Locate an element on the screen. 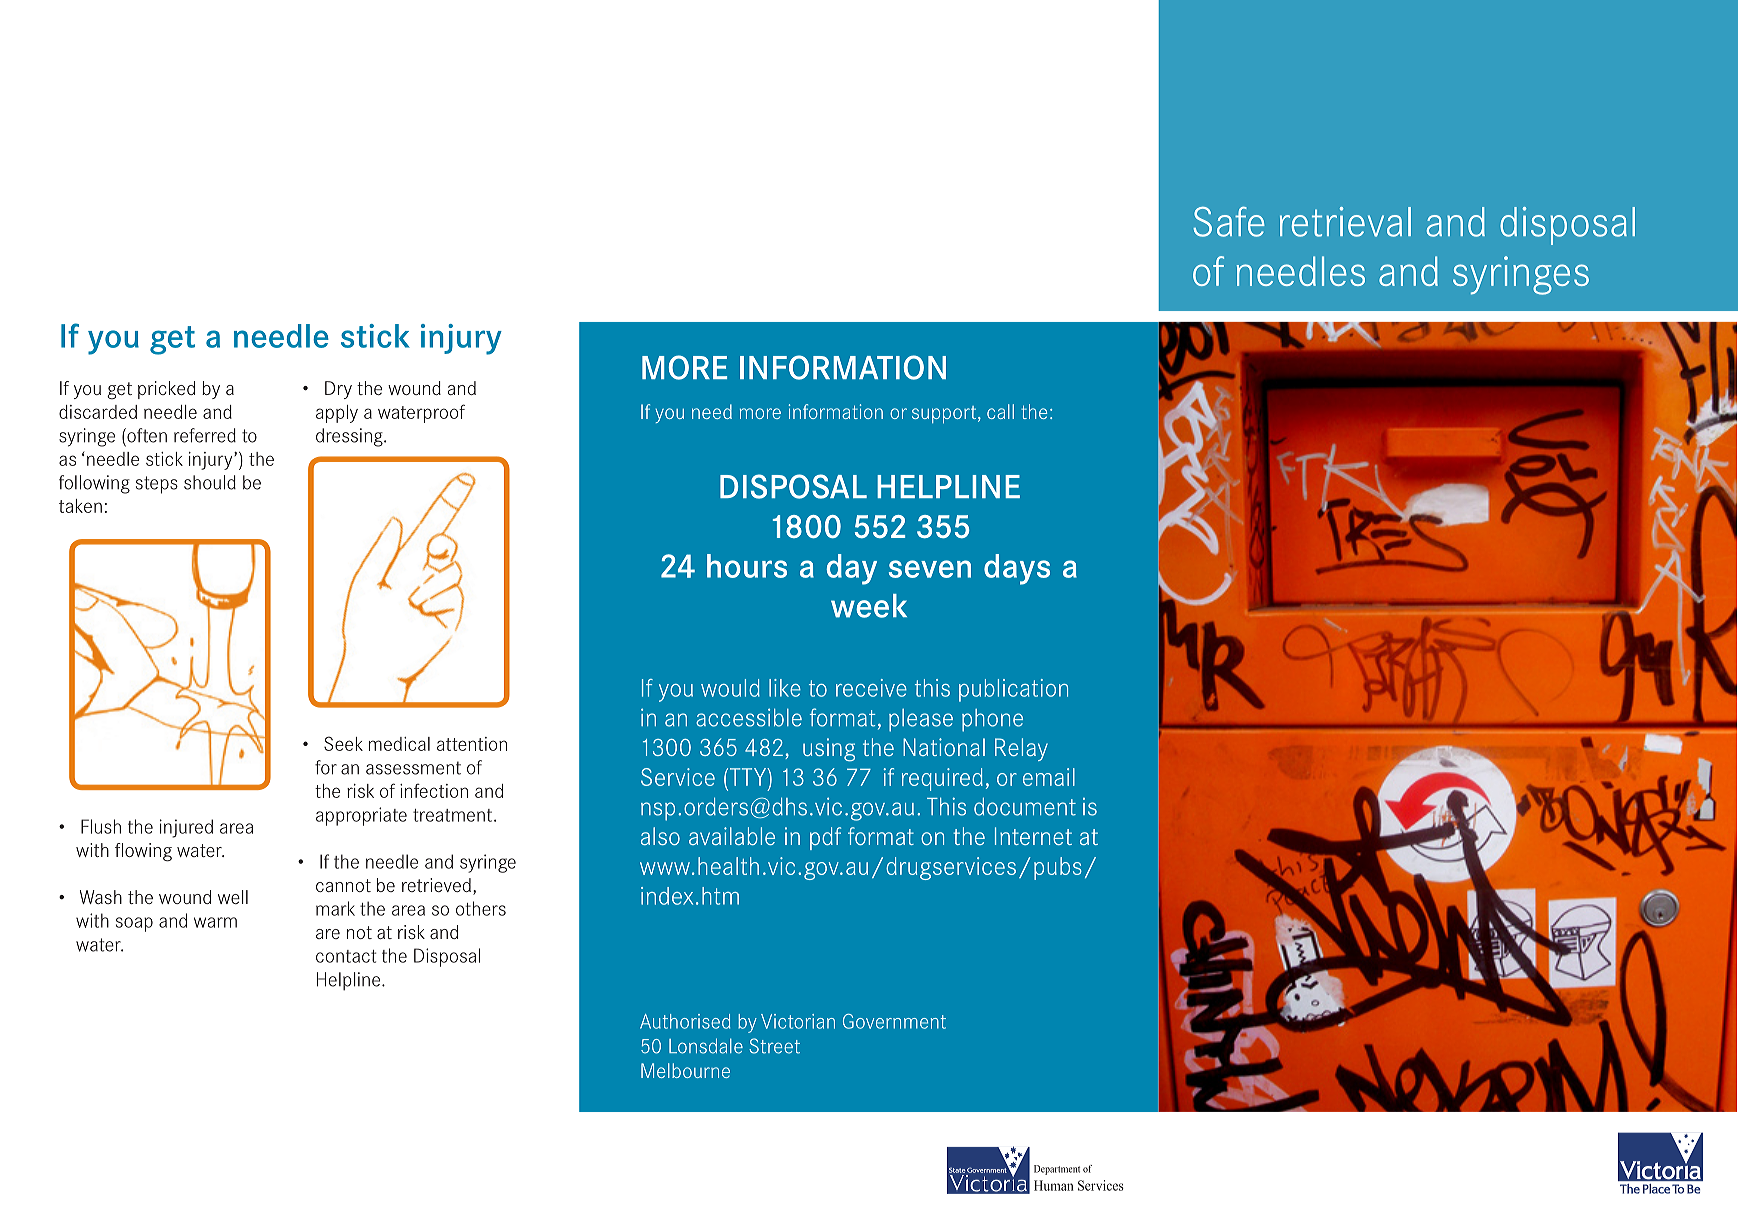 The width and height of the screenshot is (1738, 1229). pricked is located at coordinates (166, 390).
